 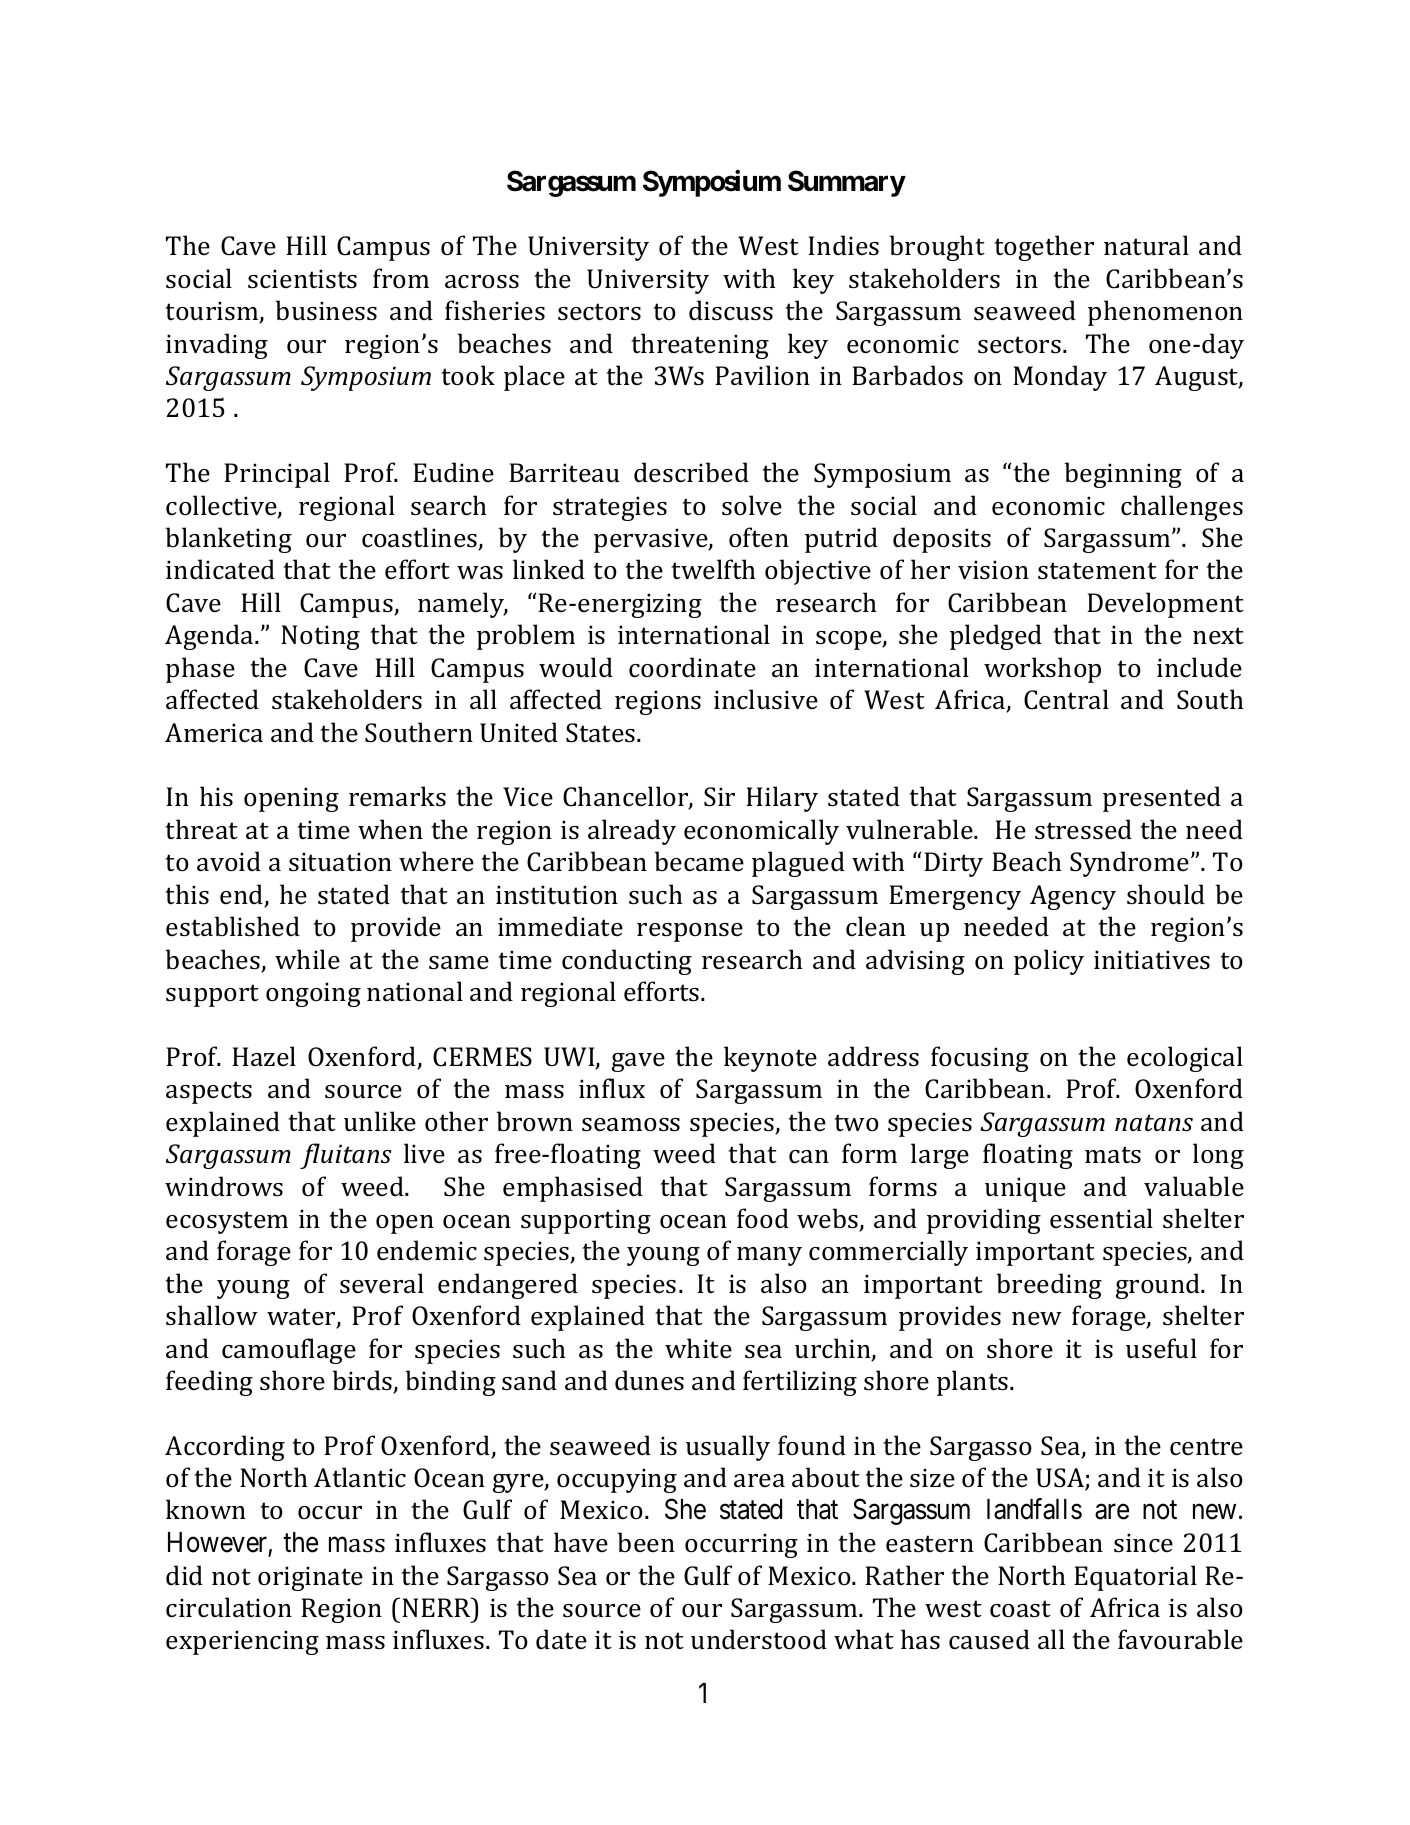 What do you see at coordinates (302, 279) in the screenshot?
I see `scientists` at bounding box center [302, 279].
